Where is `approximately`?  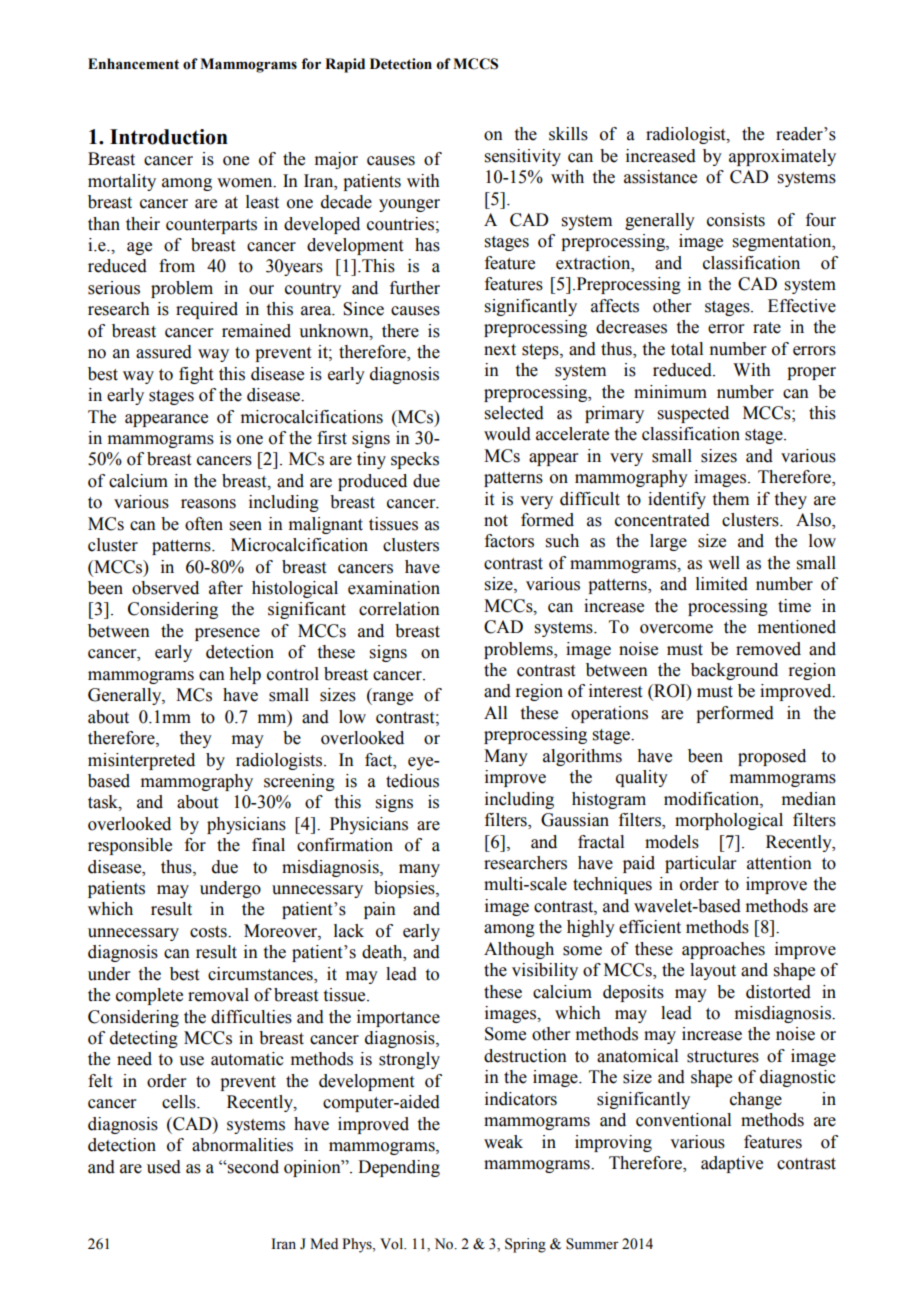 approximately is located at coordinates (782, 157).
